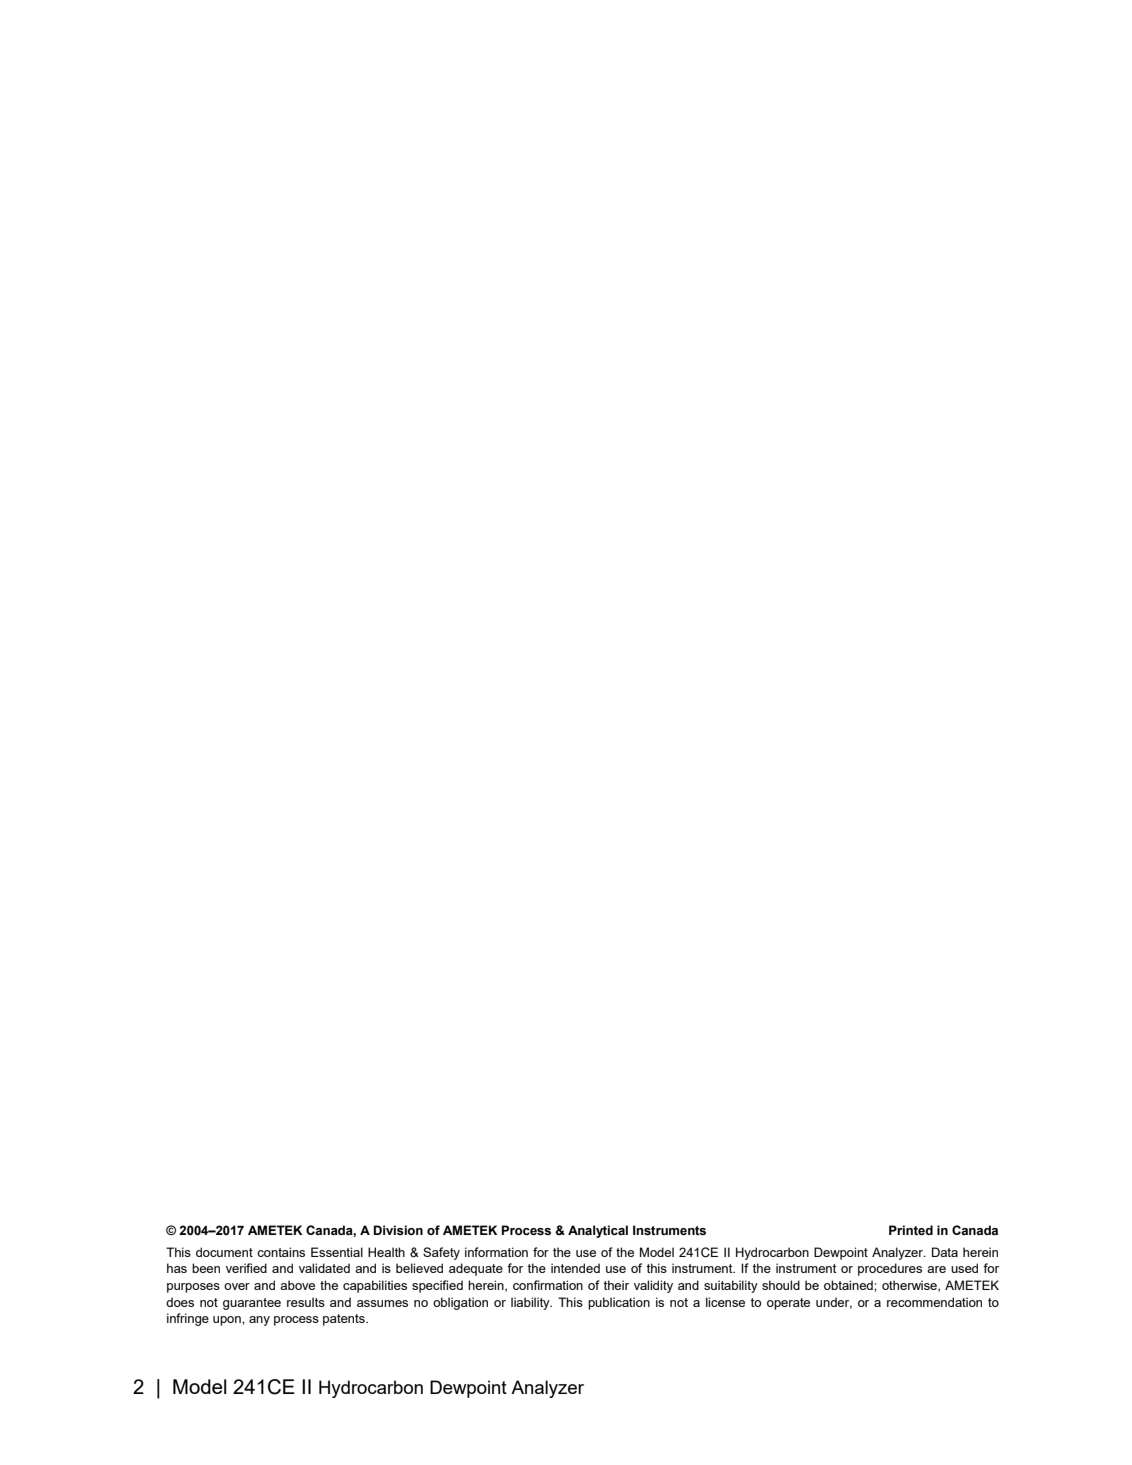 The height and width of the page is (1465, 1132). I want to click on any, so click(259, 1321).
